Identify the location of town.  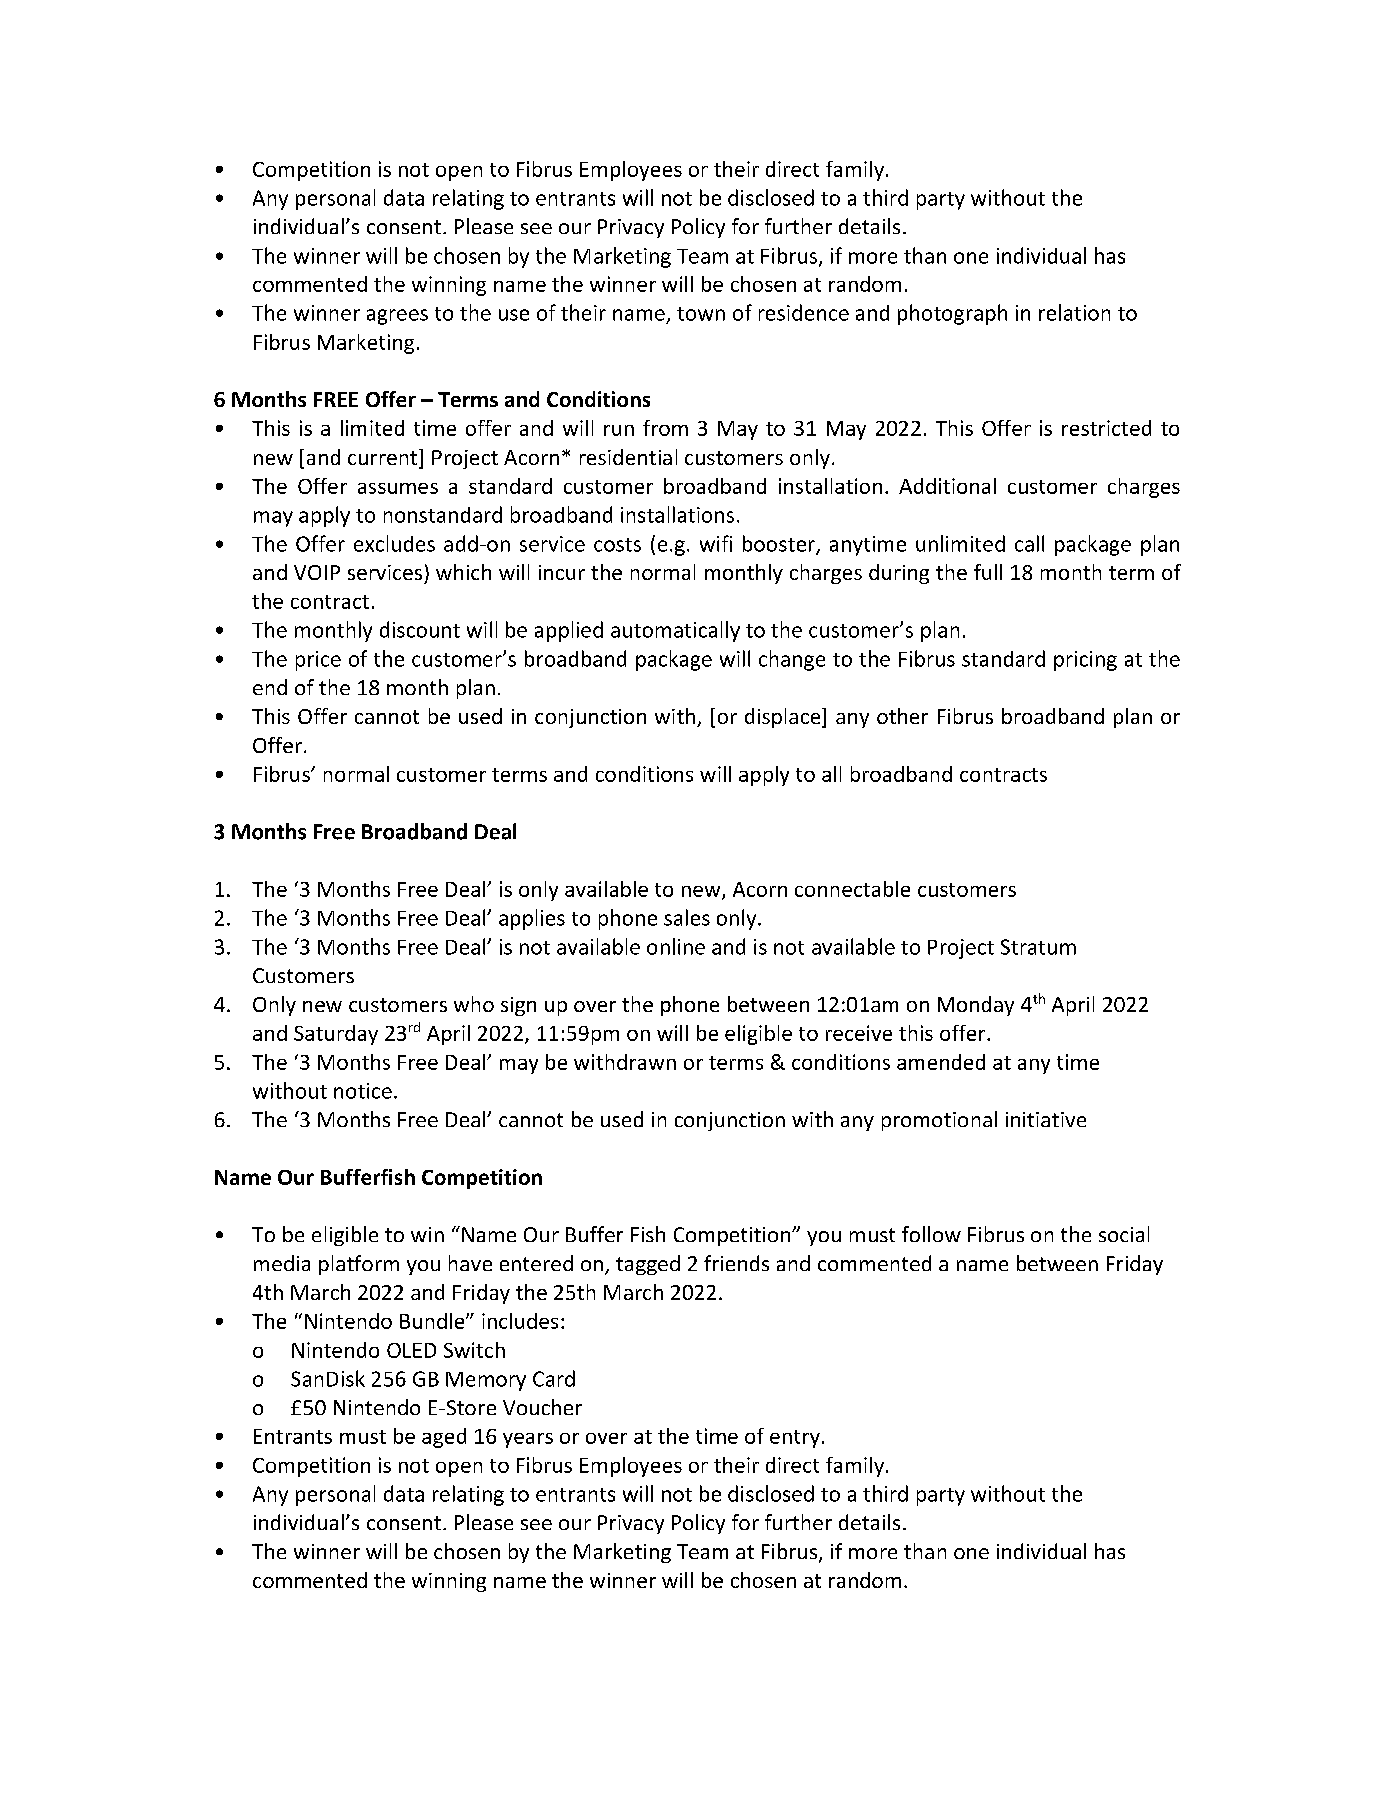
(701, 314).
